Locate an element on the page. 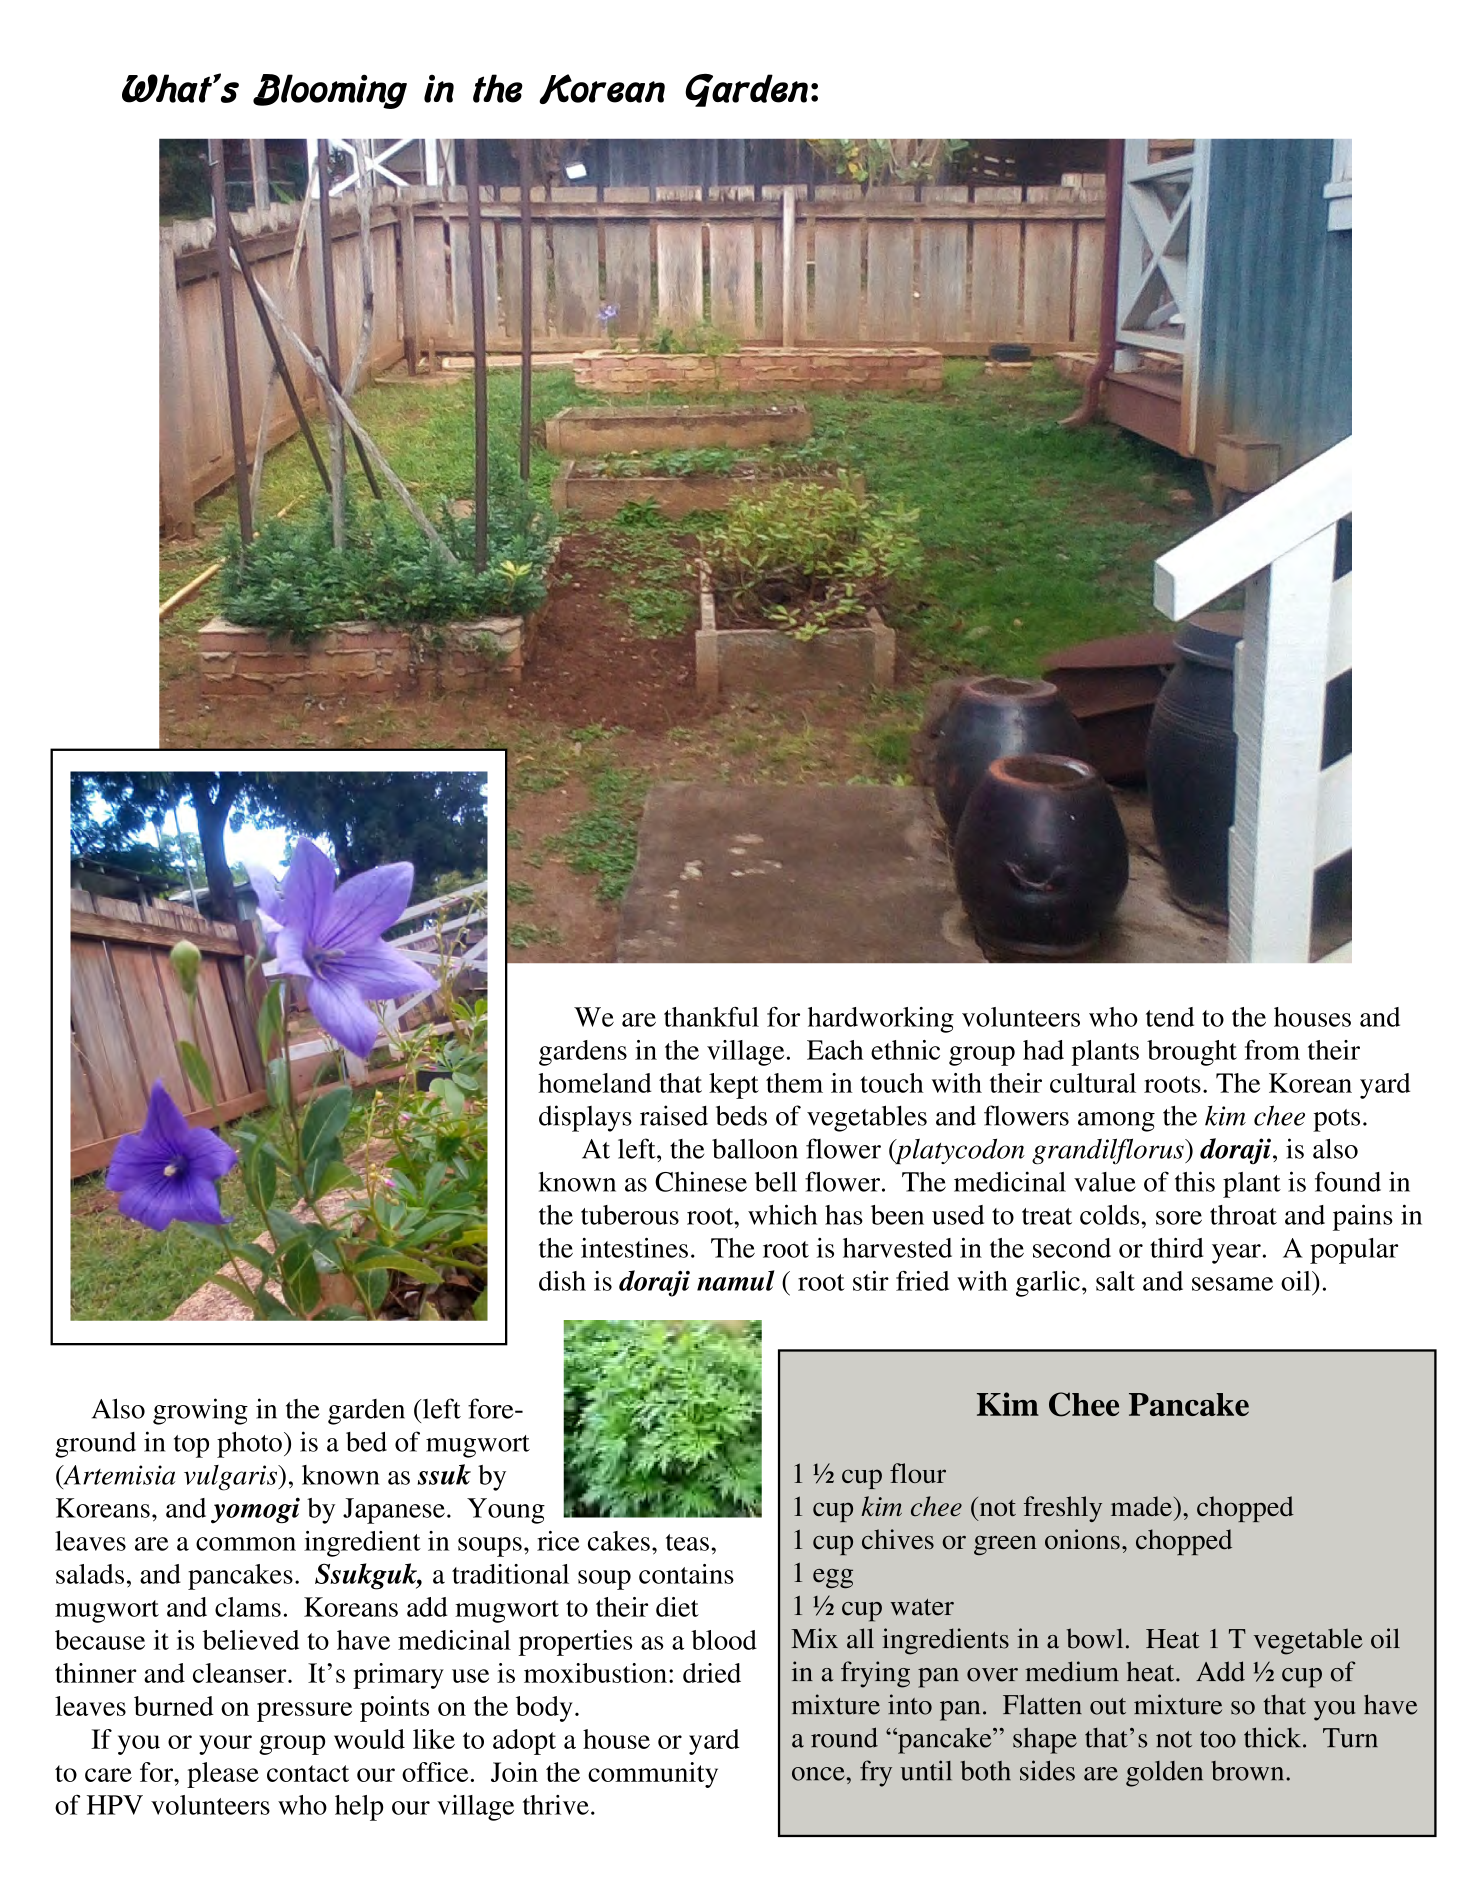 Image resolution: width=1465 pixels, height=1896 pixels. community is located at coordinates (653, 1775).
